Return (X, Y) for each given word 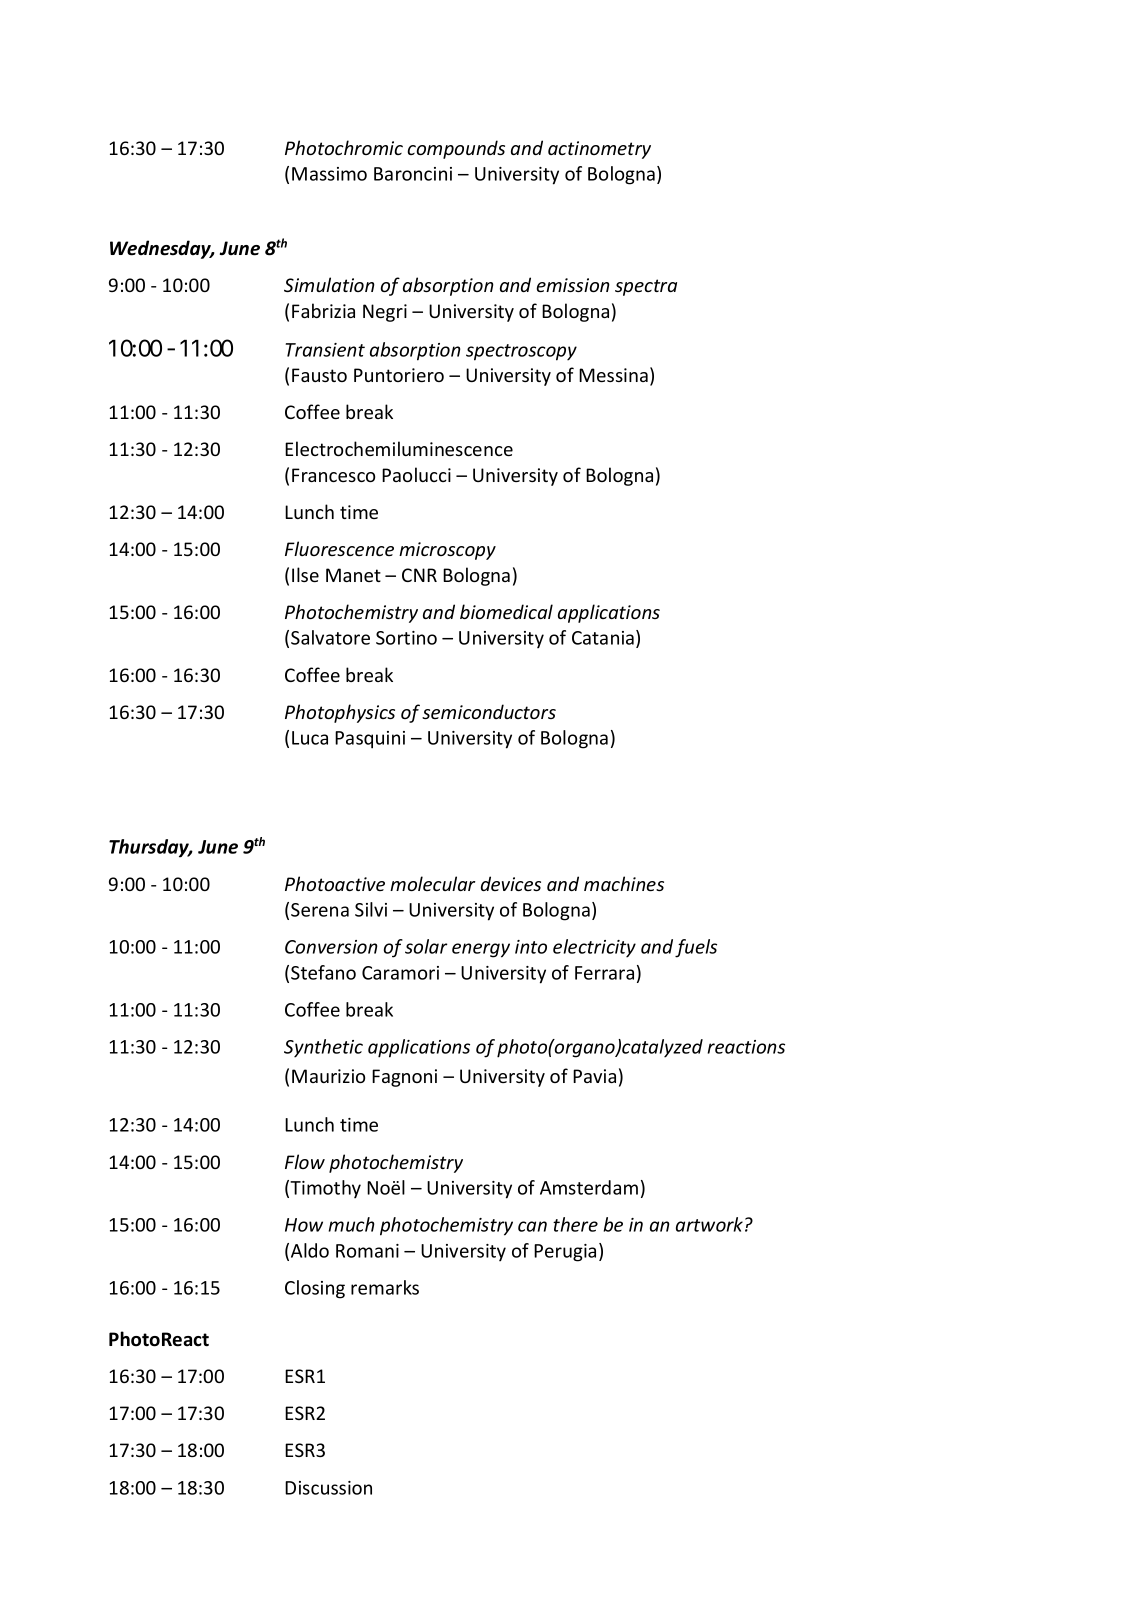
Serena (320, 910)
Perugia (565, 1253)
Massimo (329, 174)
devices (511, 883)
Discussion (328, 1488)
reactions (746, 1047)
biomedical (506, 611)
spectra (646, 287)
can (532, 1226)
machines (624, 883)
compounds (456, 149)
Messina (613, 375)
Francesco (333, 475)
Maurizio (328, 1076)
